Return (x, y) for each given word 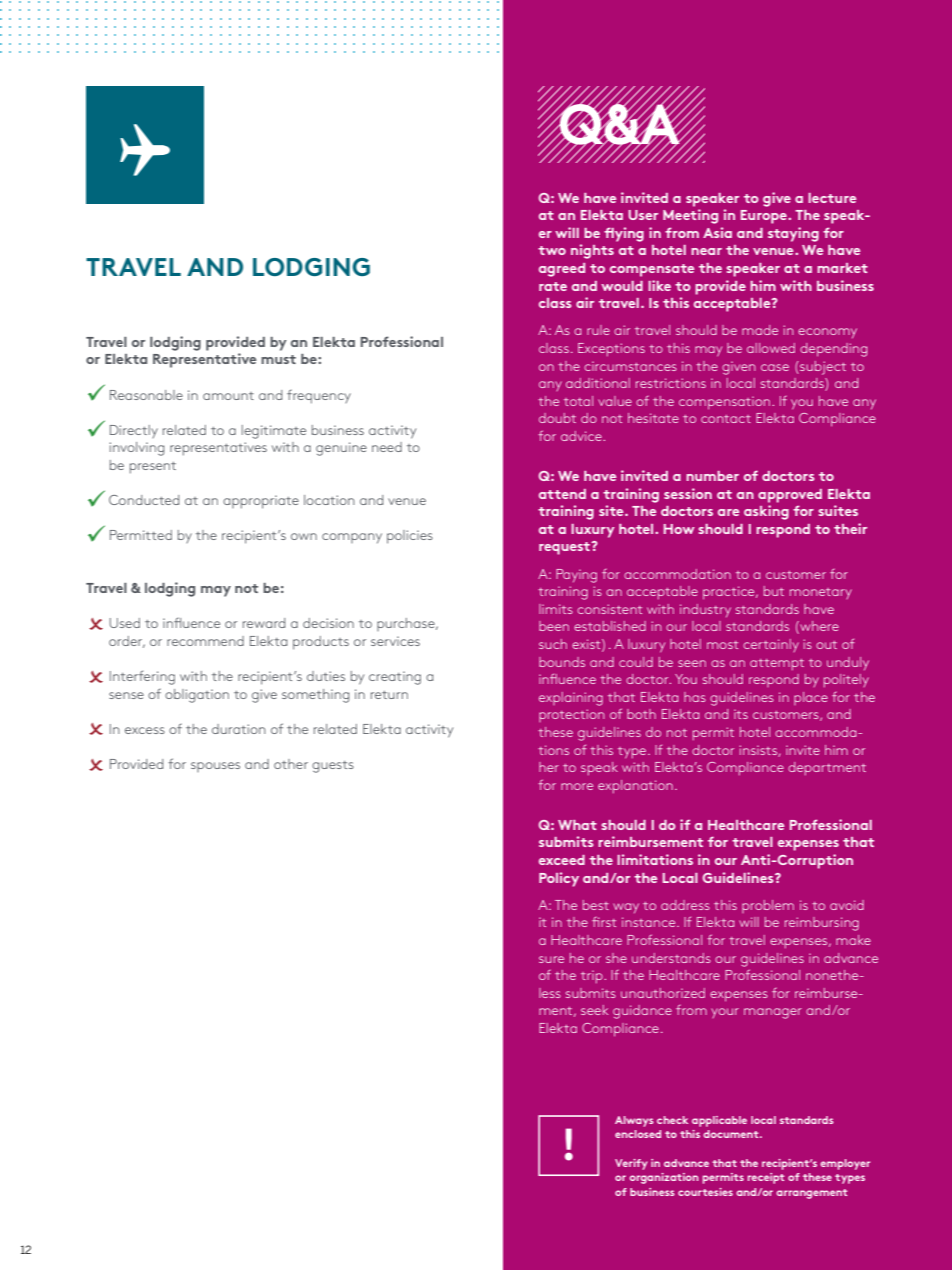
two (552, 250)
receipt (766, 1178)
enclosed (638, 1134)
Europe (765, 217)
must (278, 359)
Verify (631, 1164)
